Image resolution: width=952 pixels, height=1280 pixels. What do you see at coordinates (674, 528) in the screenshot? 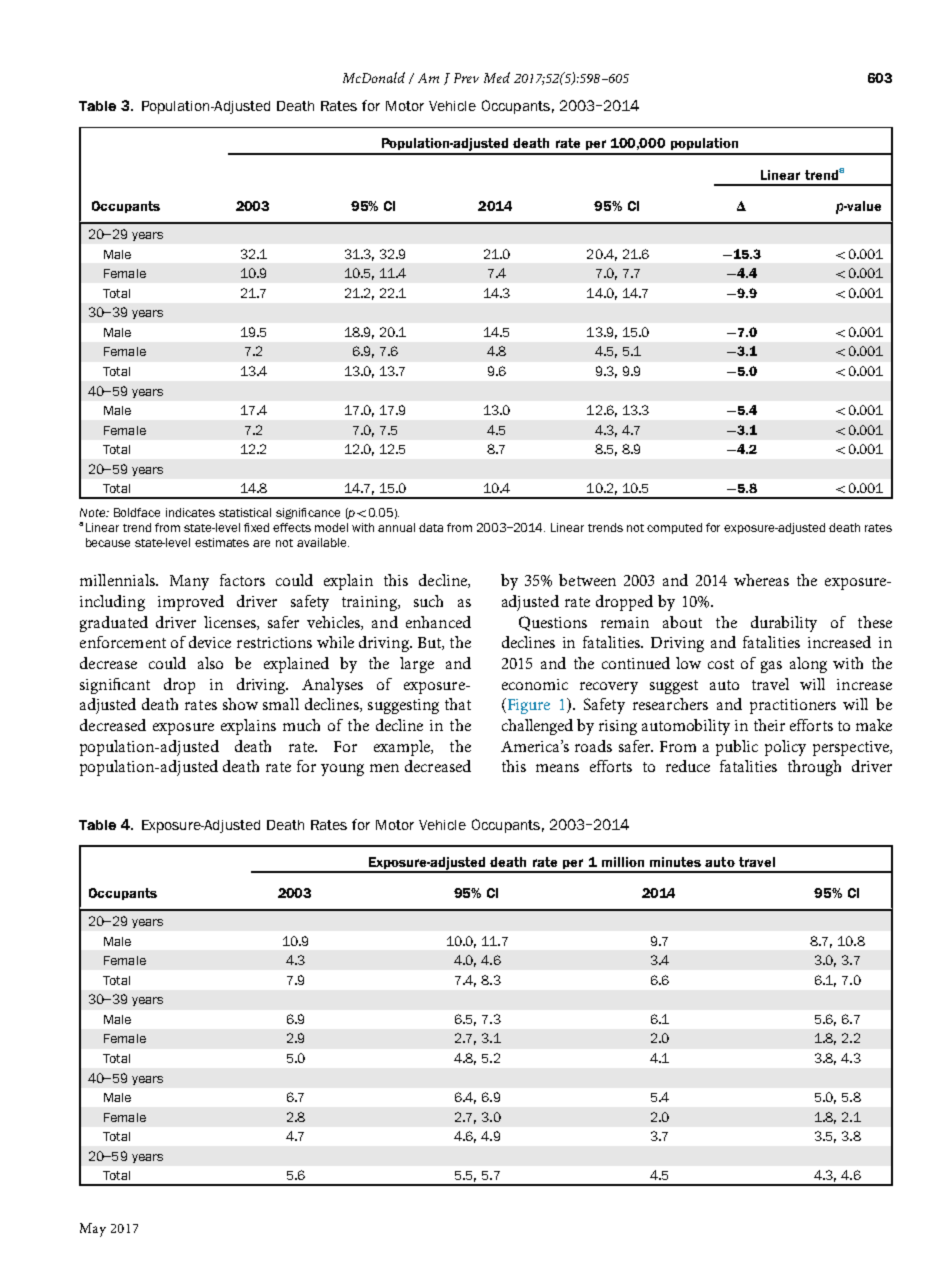
I see `computed` at bounding box center [674, 528].
